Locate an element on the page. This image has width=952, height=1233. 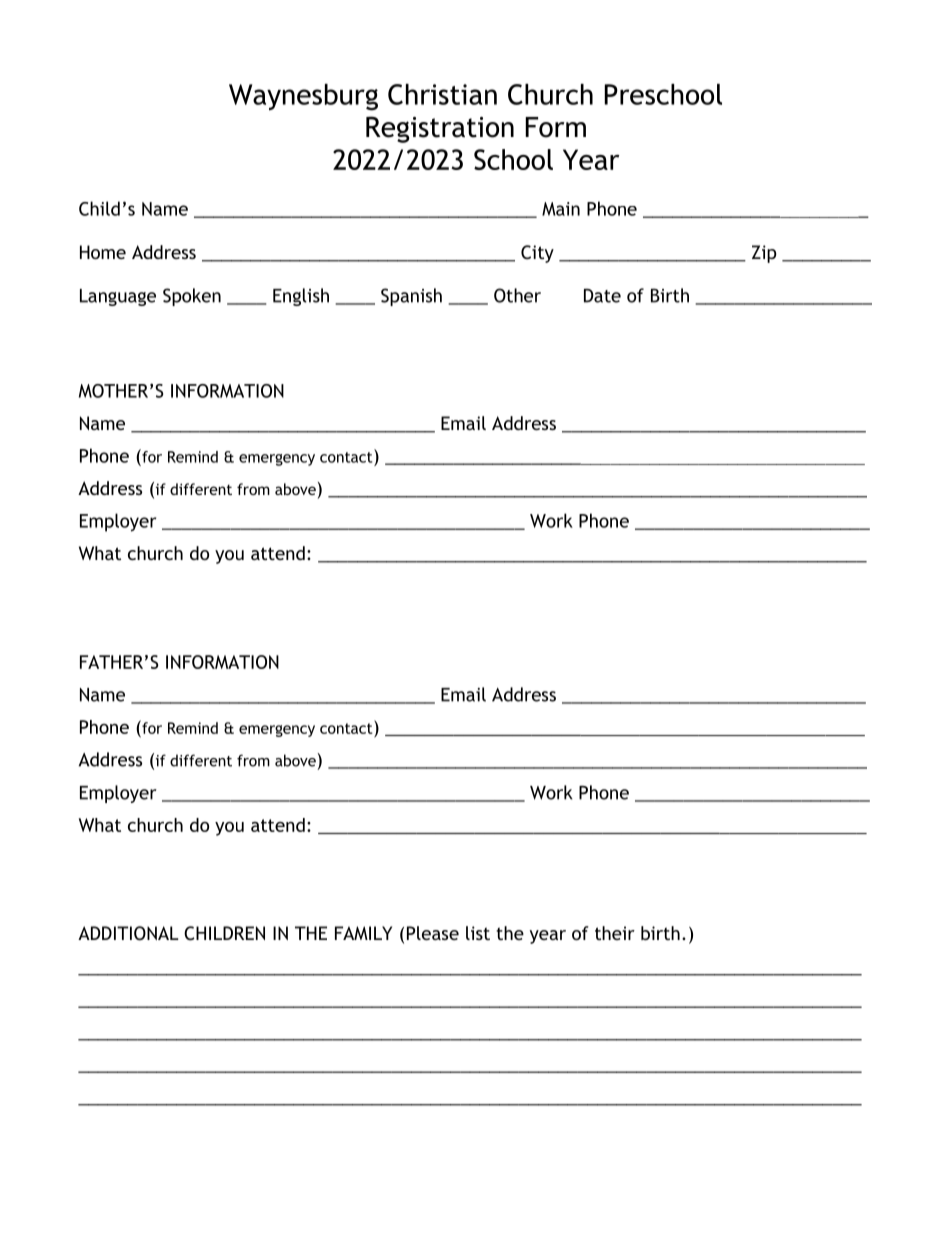
Registration is located at coordinates (440, 129).
